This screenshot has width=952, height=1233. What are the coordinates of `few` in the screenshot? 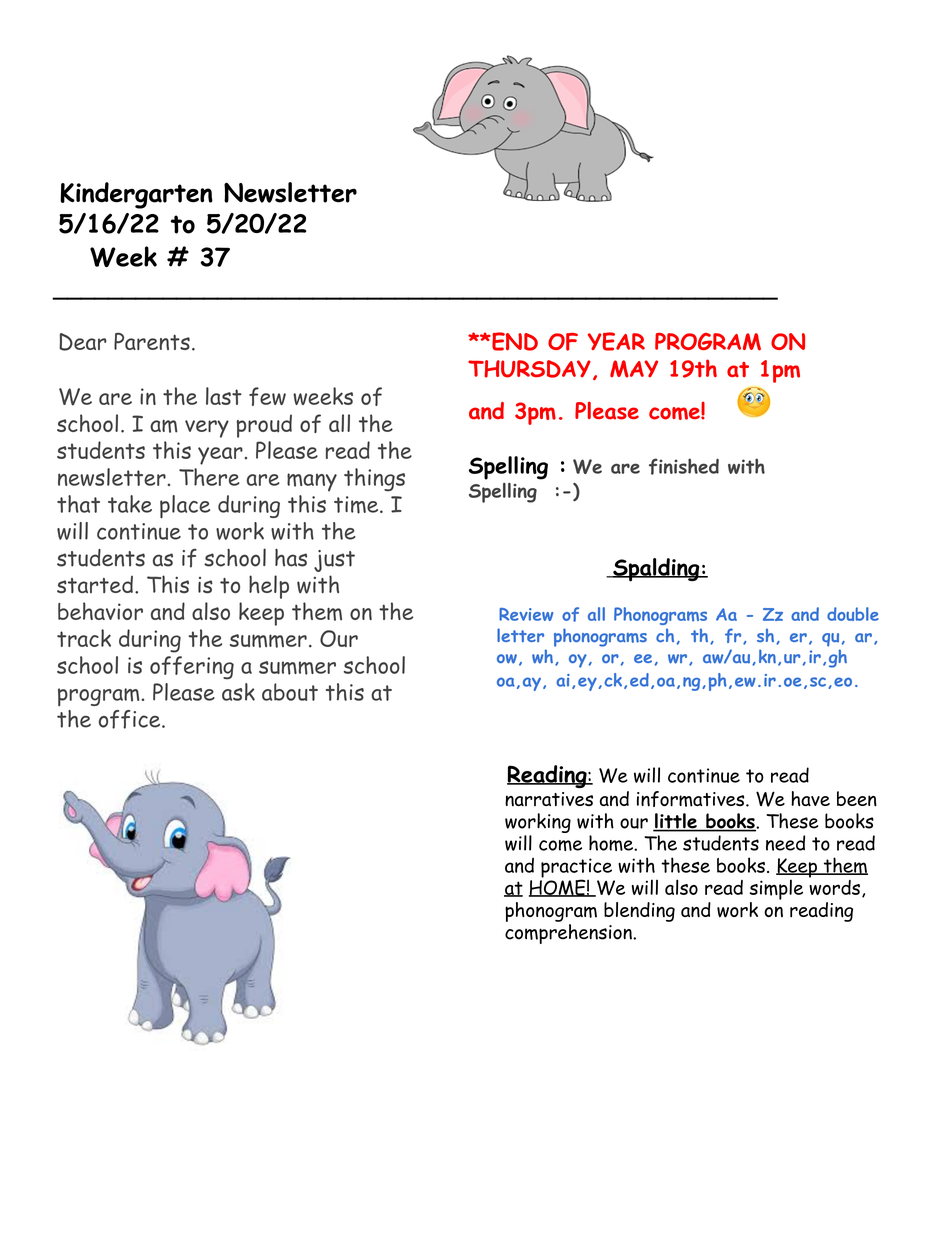 It's located at (267, 396).
